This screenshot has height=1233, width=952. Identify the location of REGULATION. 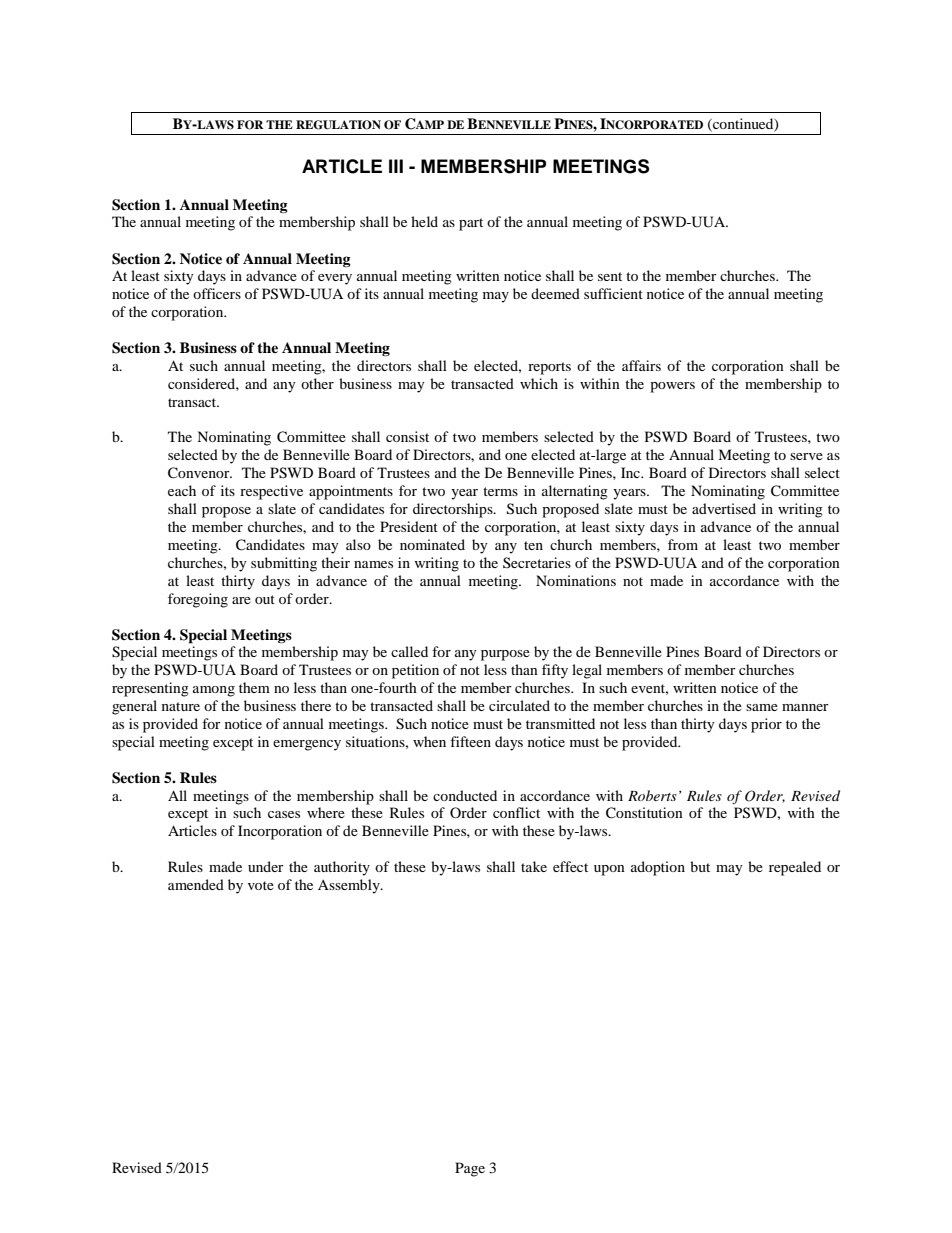
(338, 125).
